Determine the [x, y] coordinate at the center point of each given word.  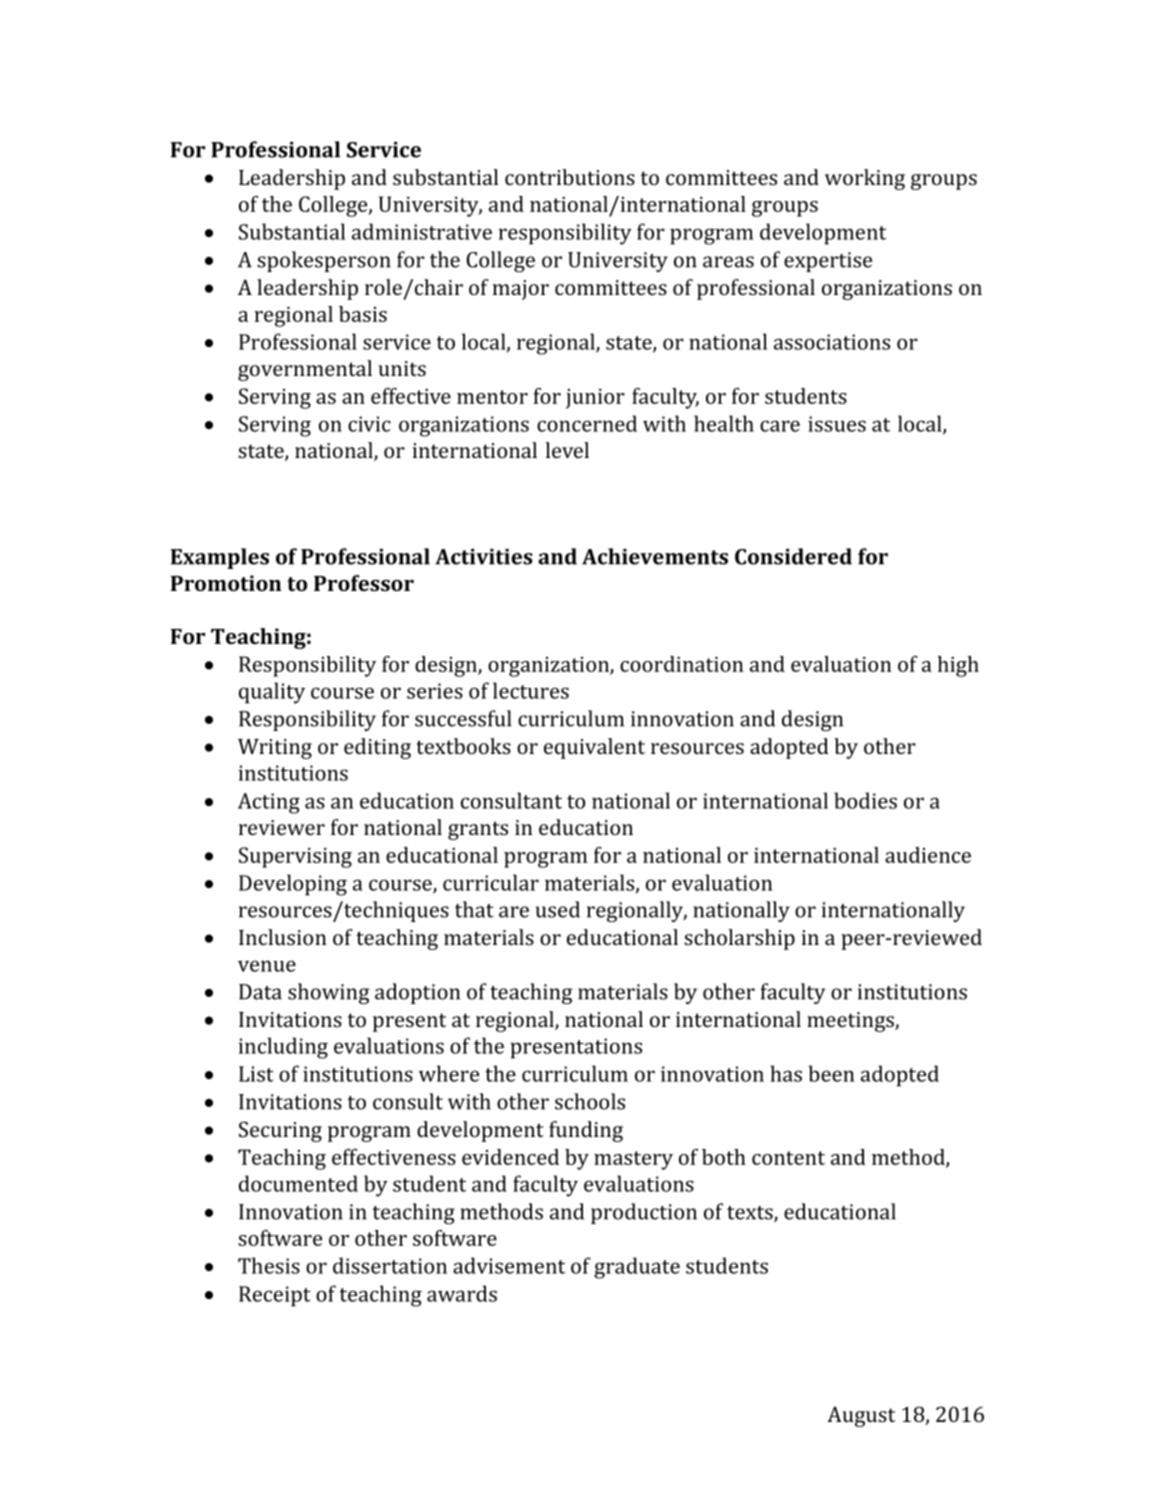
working [865, 179]
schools [590, 1101]
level [567, 450]
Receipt [275, 1296]
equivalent [594, 748]
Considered [793, 556]
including [283, 1048]
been [831, 1073]
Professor [364, 583]
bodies [865, 800]
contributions [570, 177]
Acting [269, 803]
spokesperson [324, 261]
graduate [637, 1268]
